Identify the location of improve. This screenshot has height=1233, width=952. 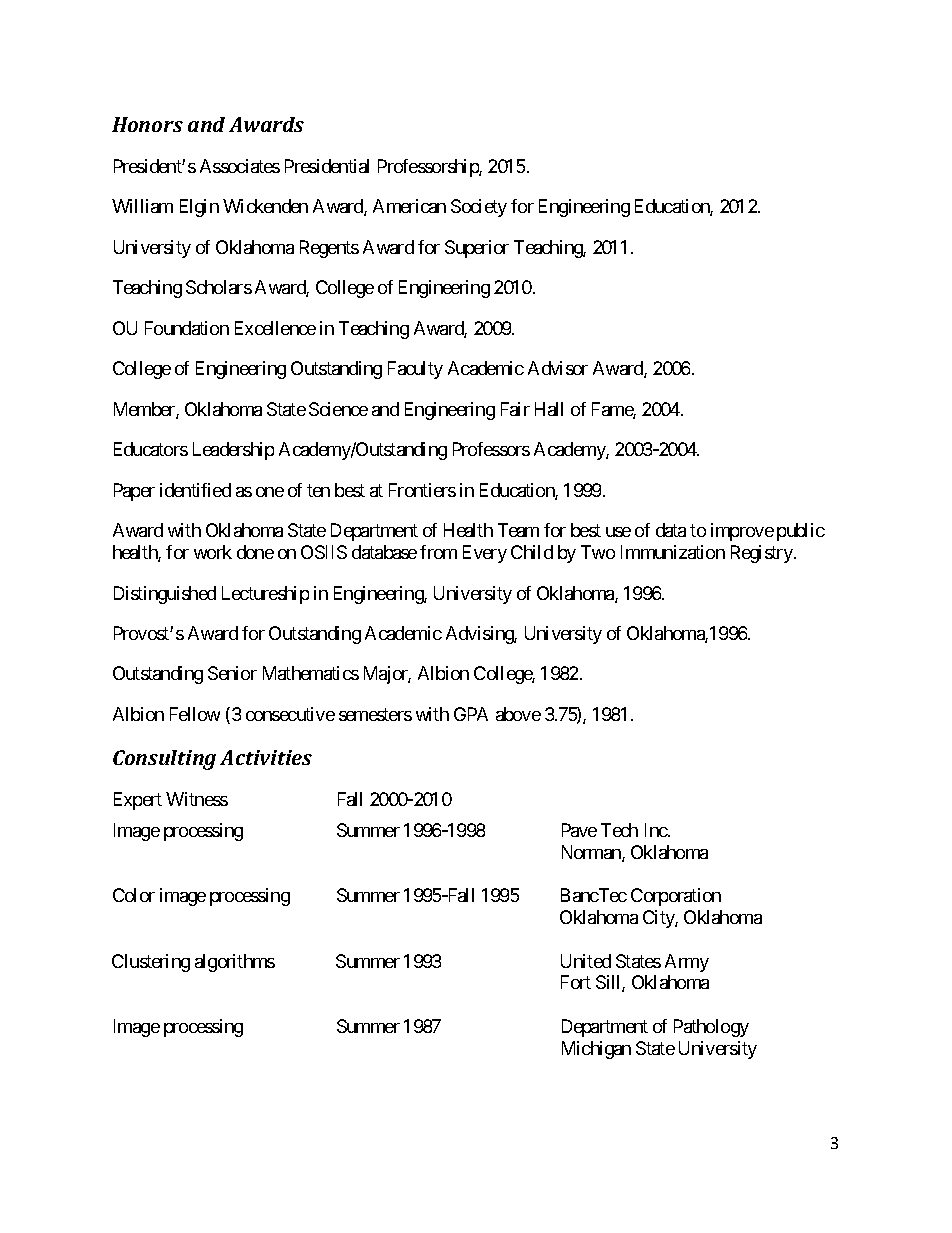
(742, 532).
